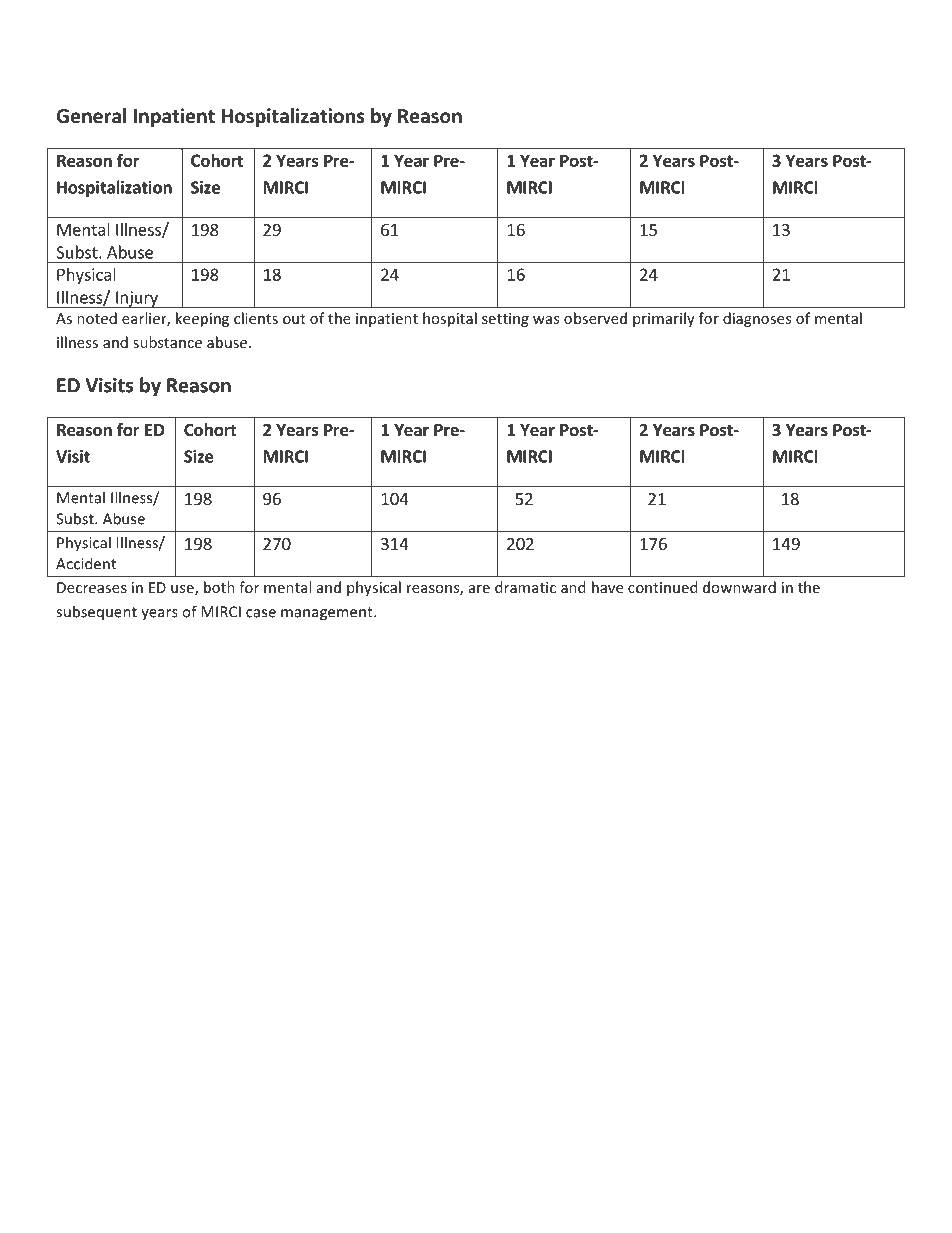 Image resolution: width=952 pixels, height=1233 pixels. I want to click on was, so click(546, 320).
